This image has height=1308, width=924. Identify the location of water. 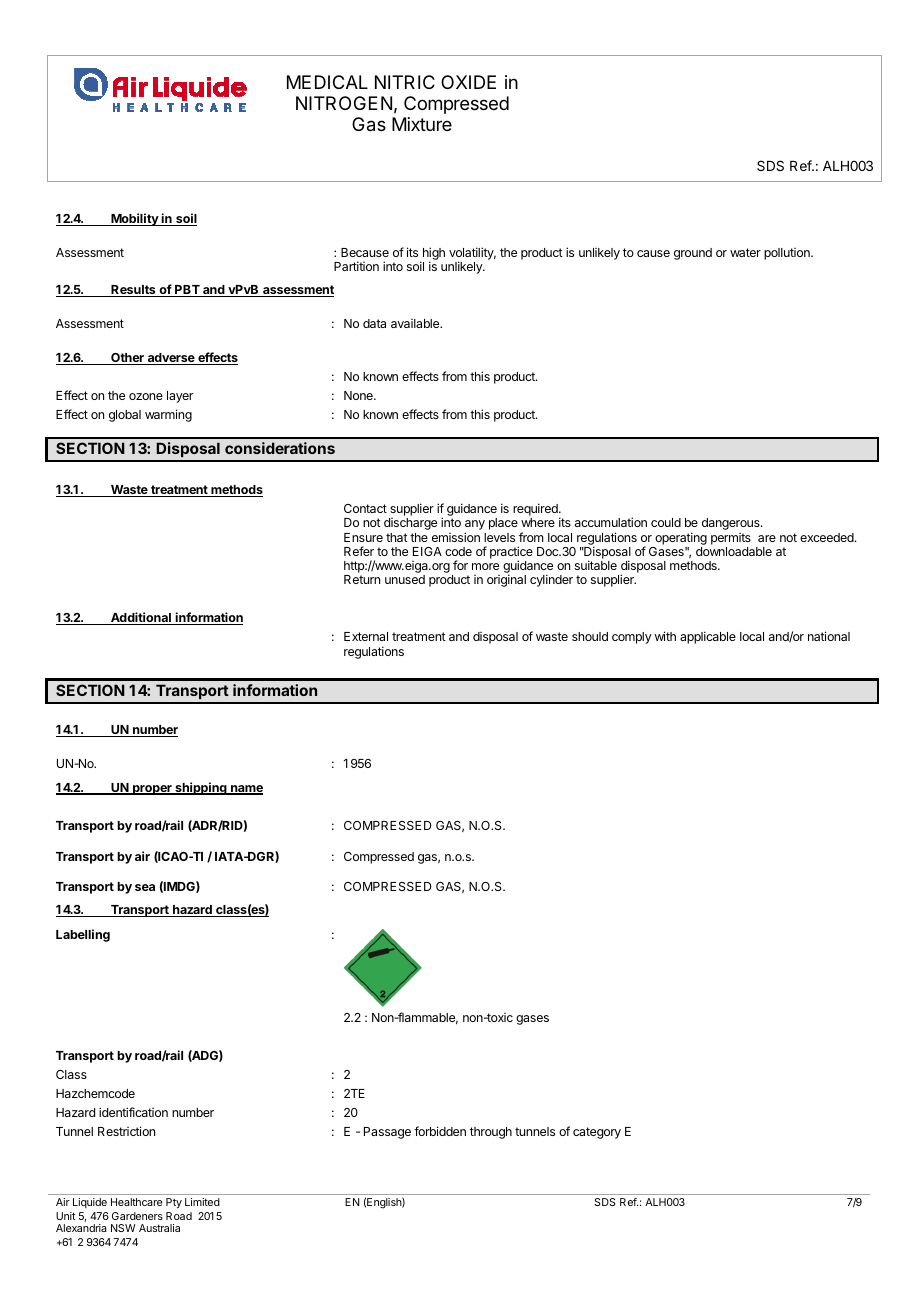
(745, 252).
